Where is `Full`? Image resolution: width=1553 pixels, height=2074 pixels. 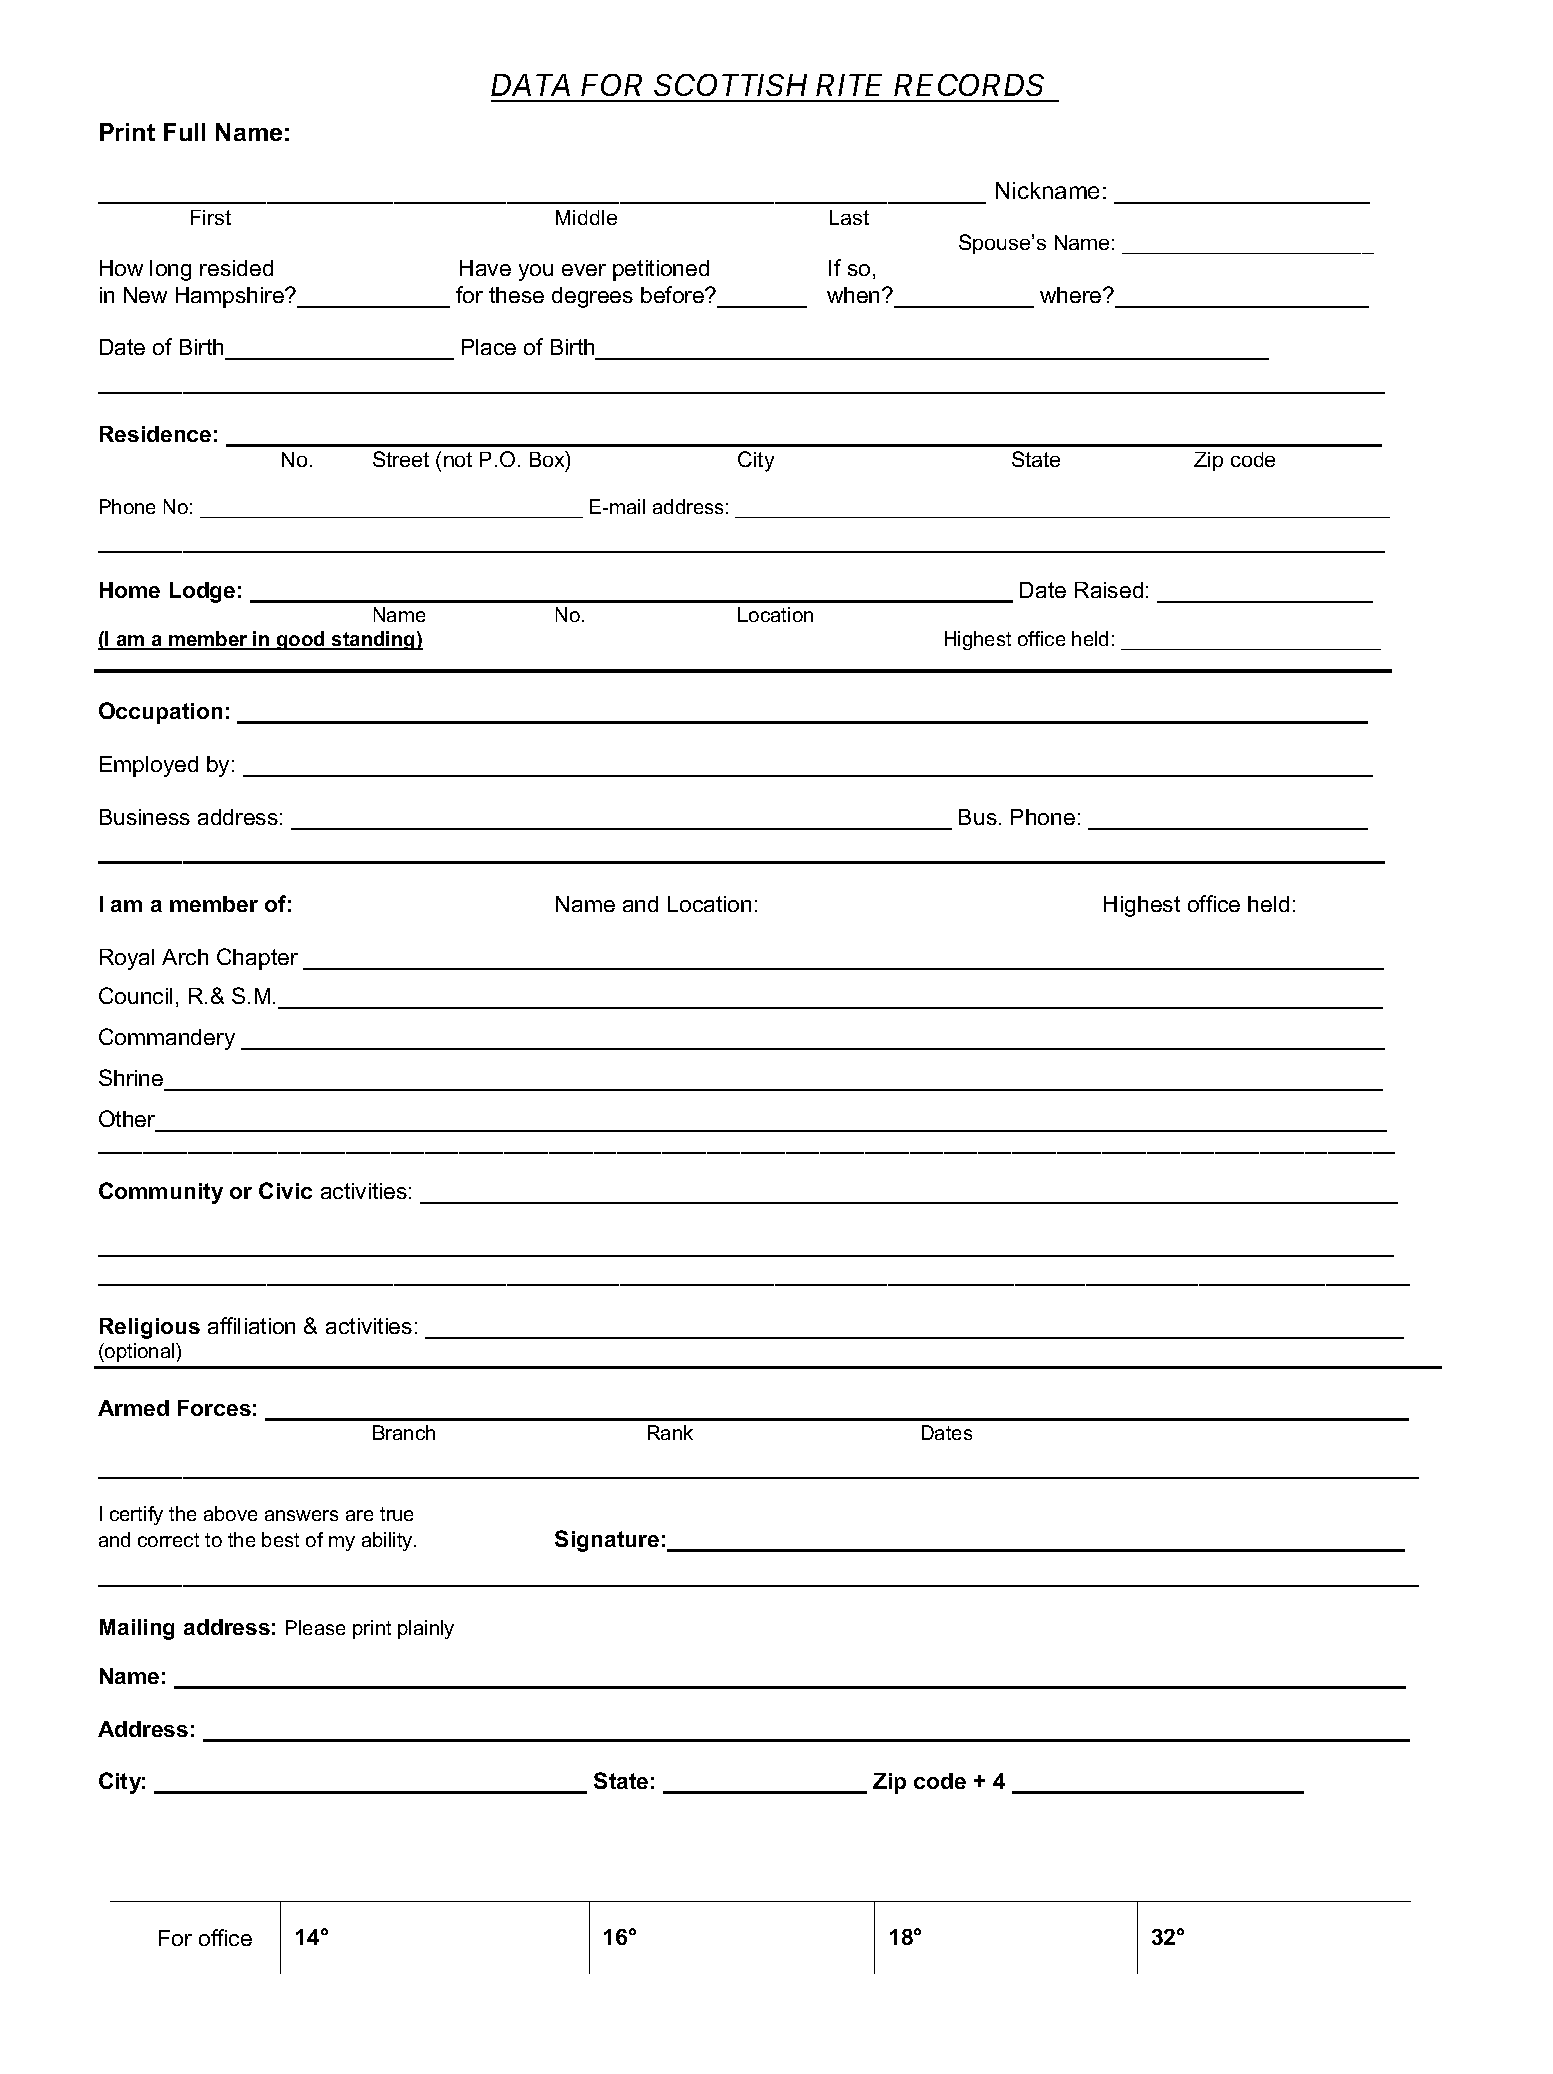
Full is located at coordinates (184, 132).
